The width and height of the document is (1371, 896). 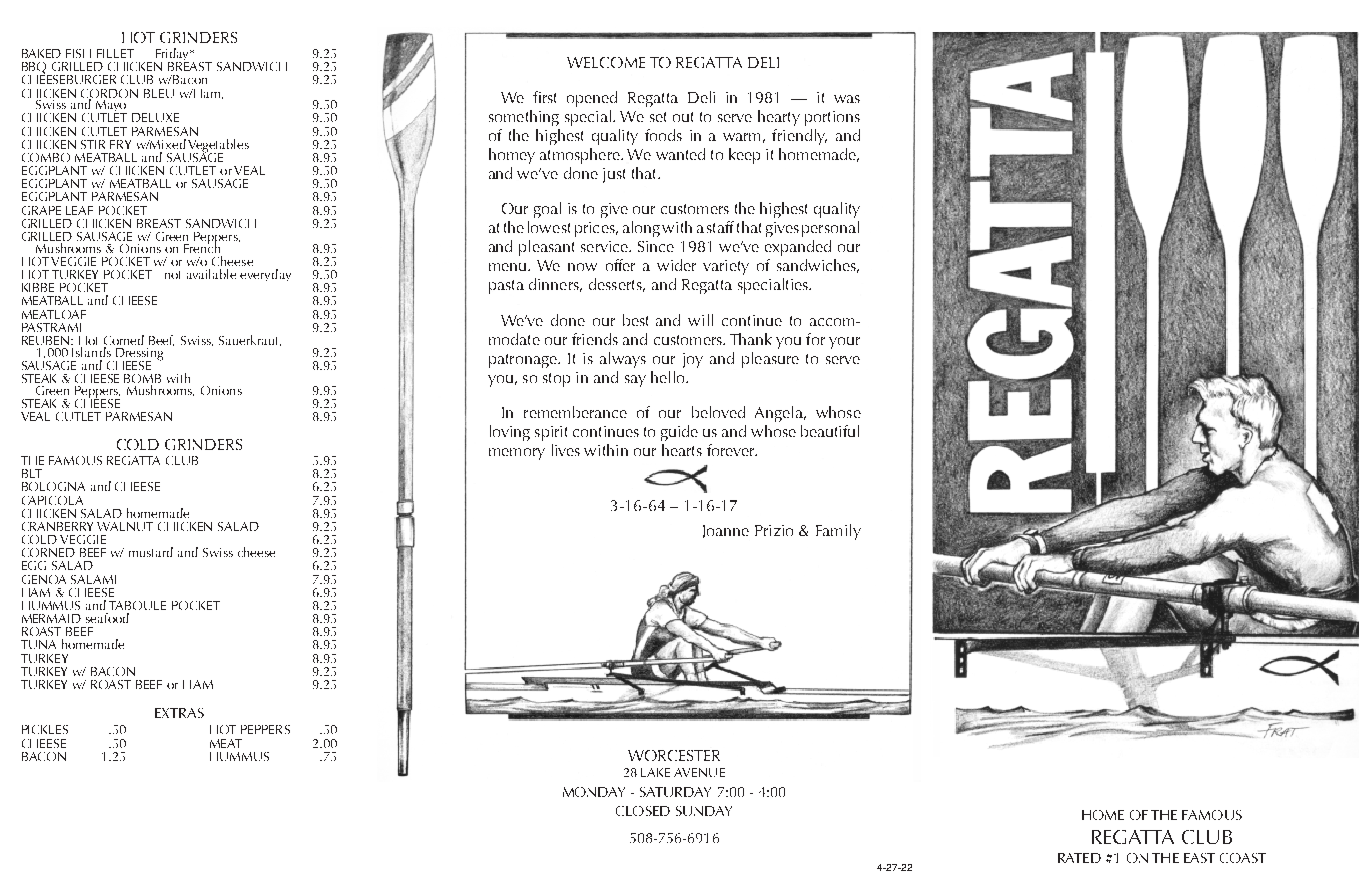 I want to click on AVENUE, so click(x=699, y=772).
